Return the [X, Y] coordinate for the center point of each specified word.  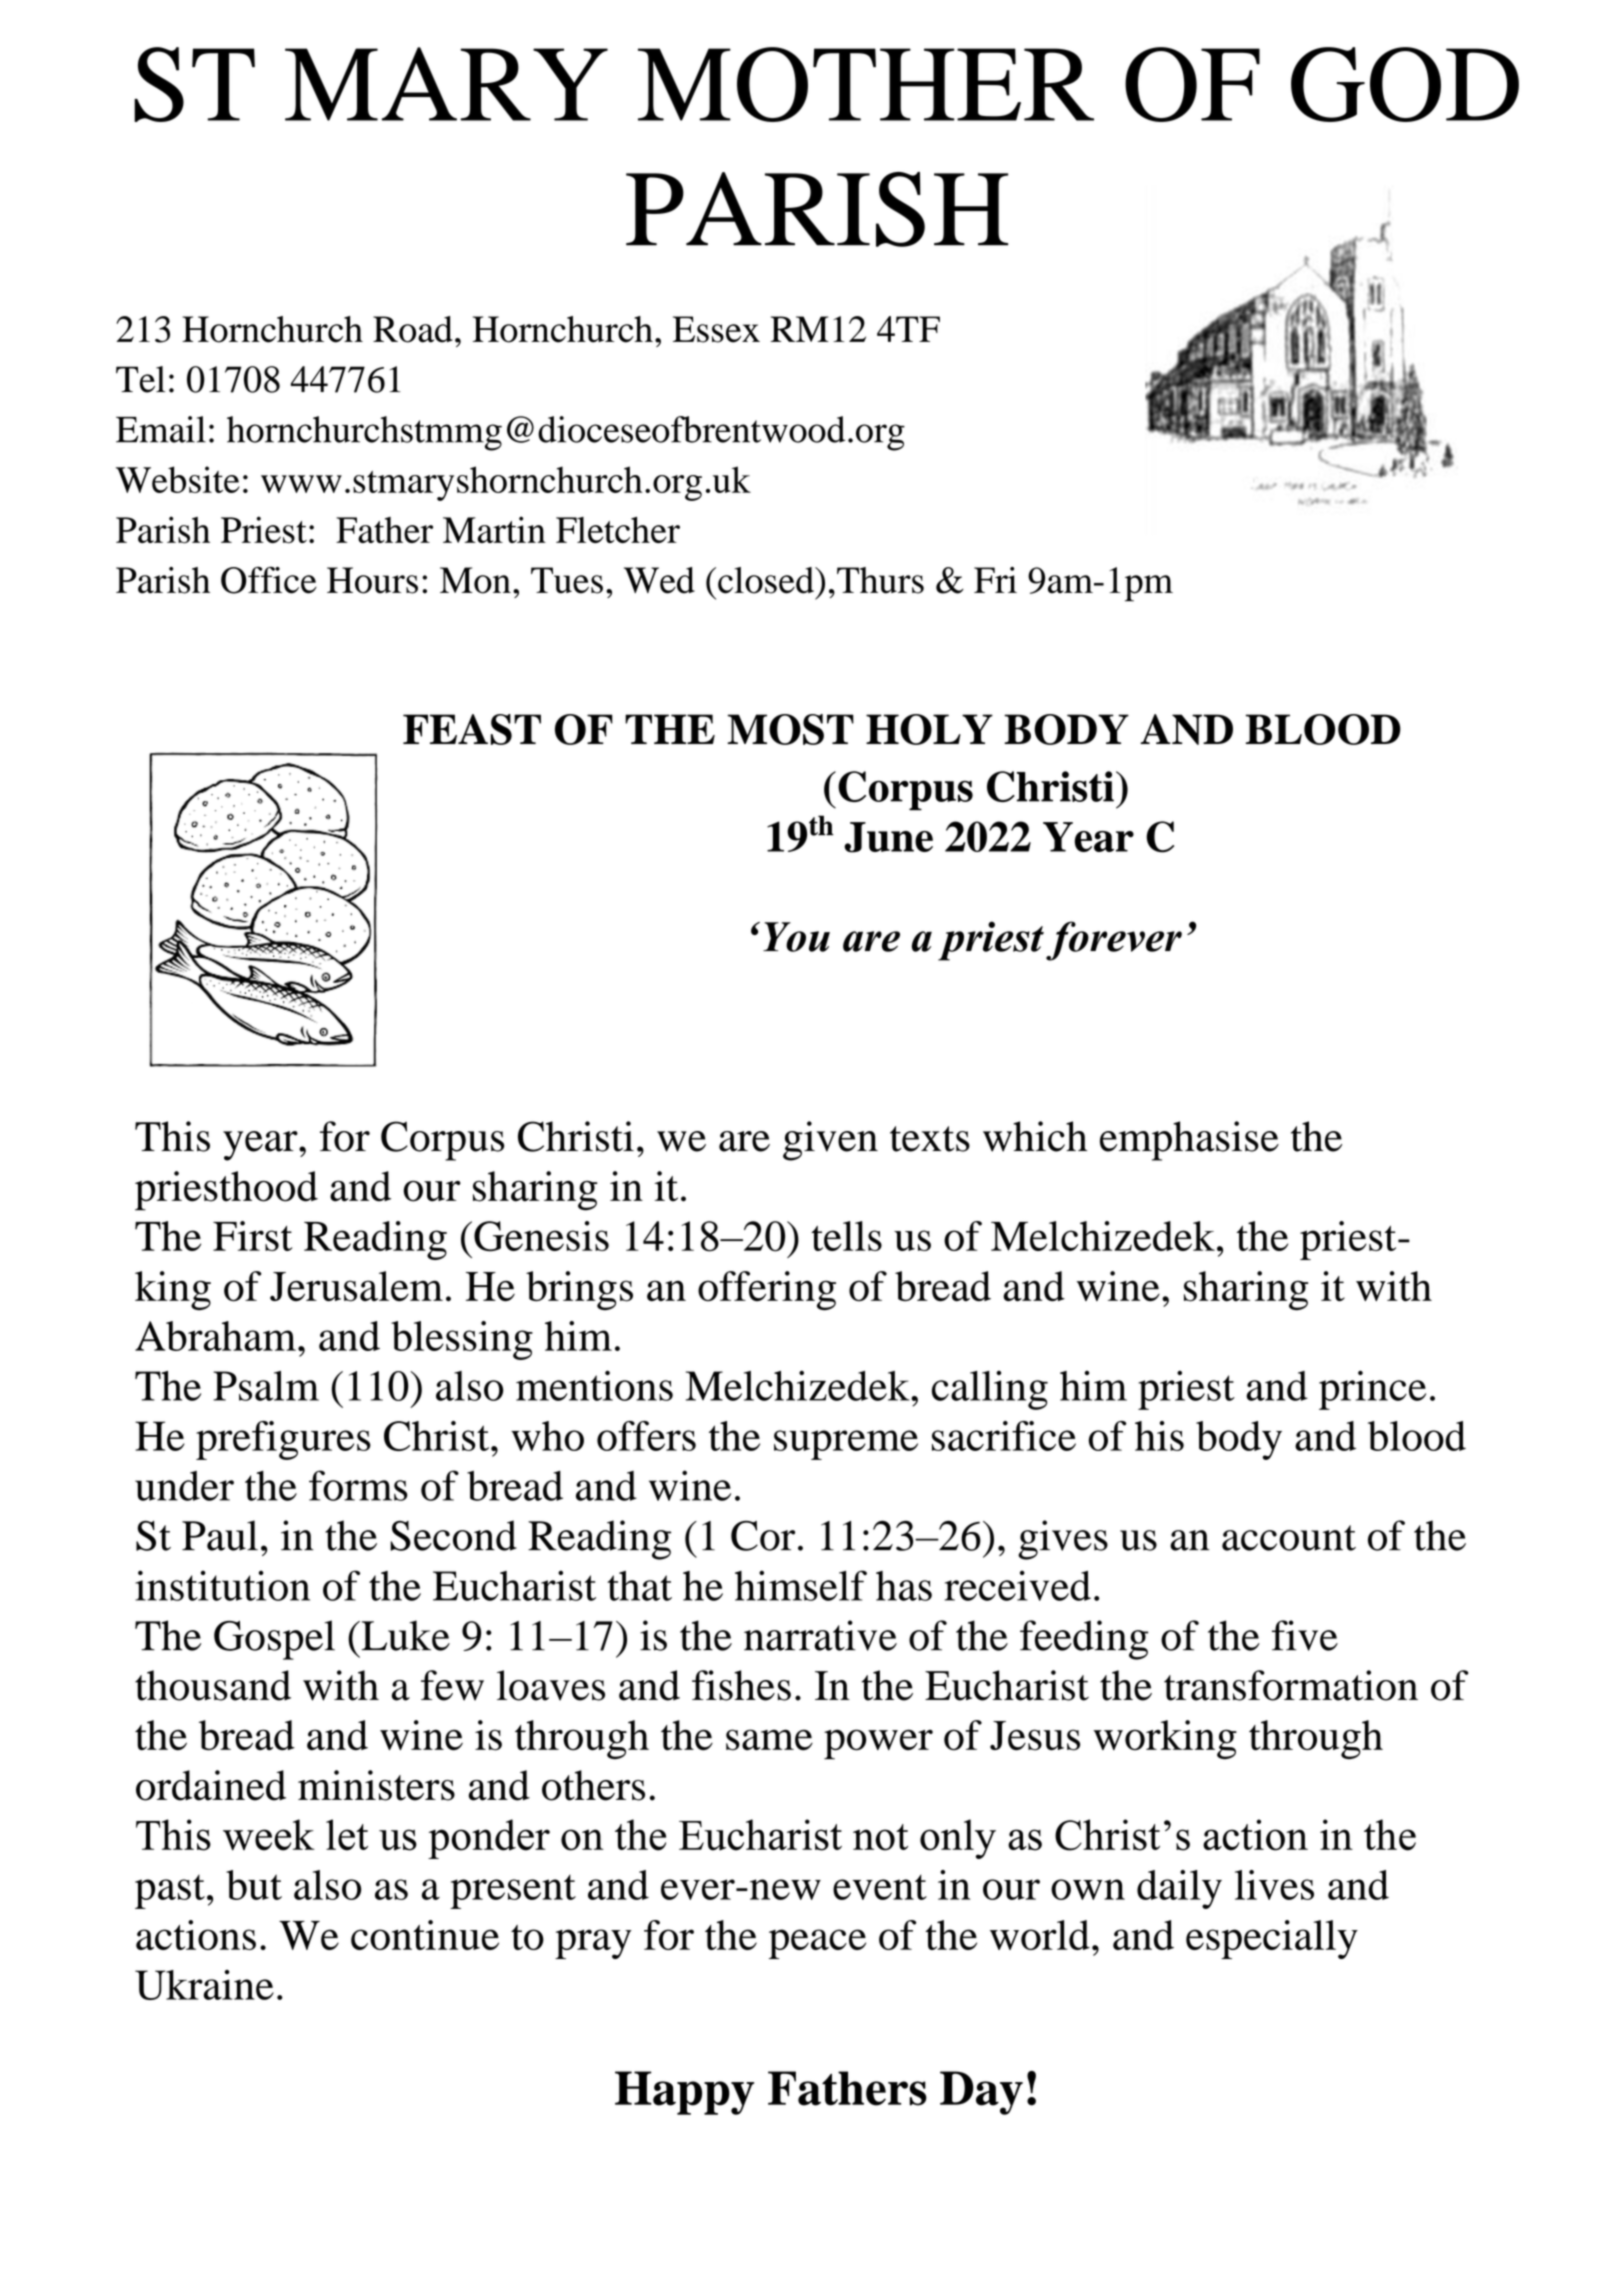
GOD [1405, 84]
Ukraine [204, 1985]
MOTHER [866, 84]
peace [817, 1944]
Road [413, 329]
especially [1272, 1939]
